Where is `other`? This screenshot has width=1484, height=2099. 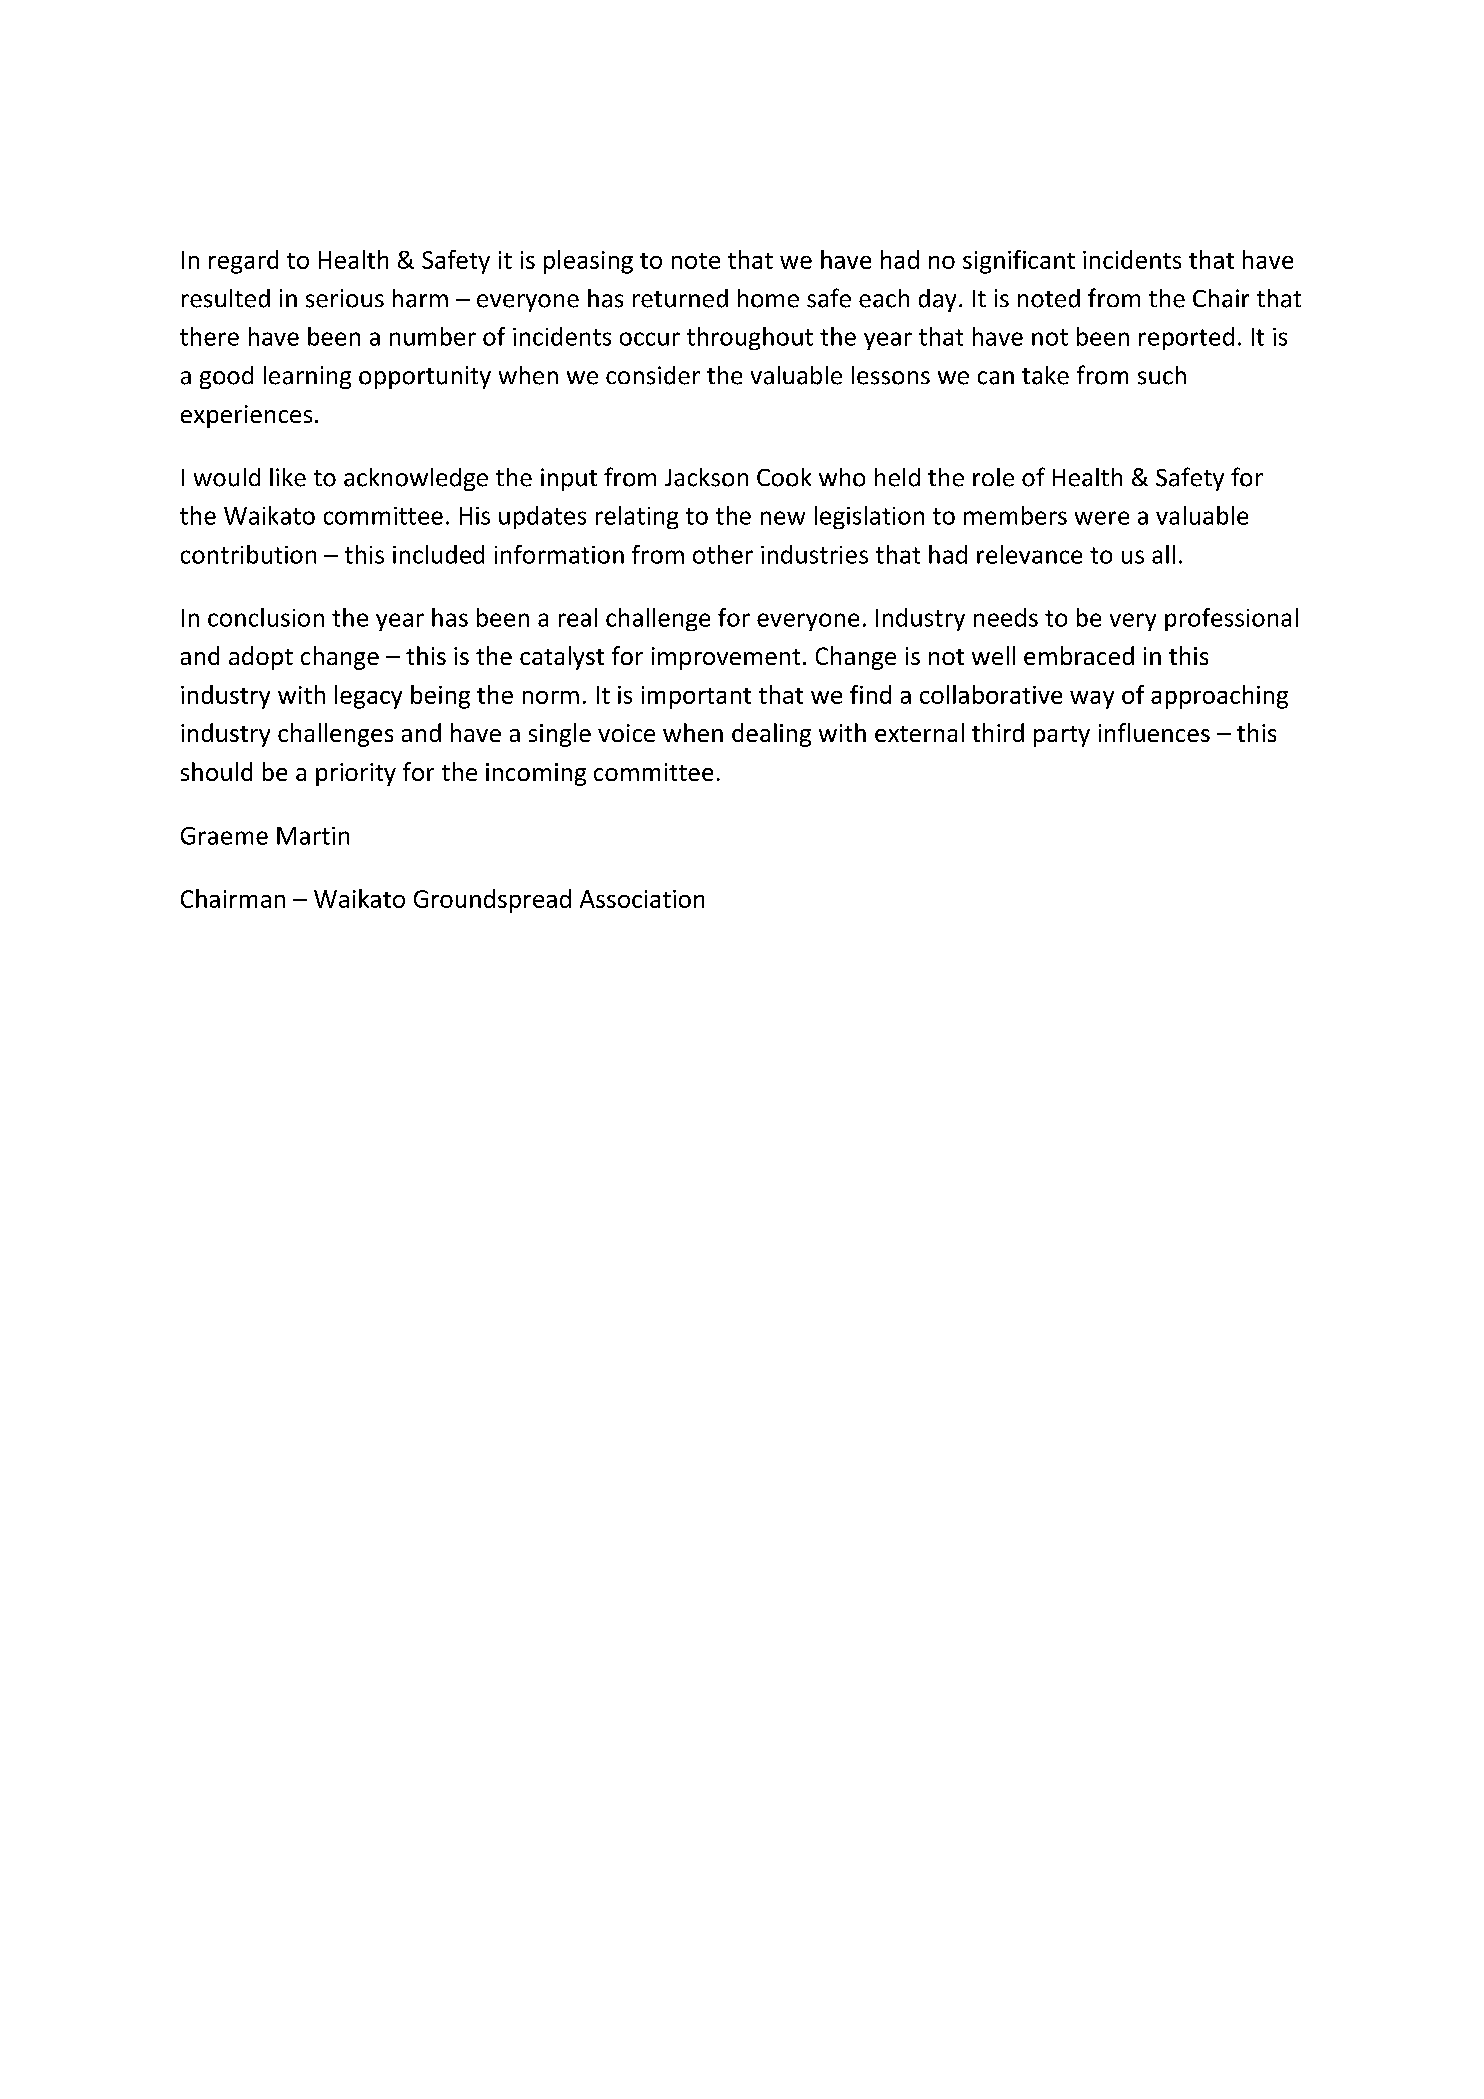
other is located at coordinates (723, 554).
